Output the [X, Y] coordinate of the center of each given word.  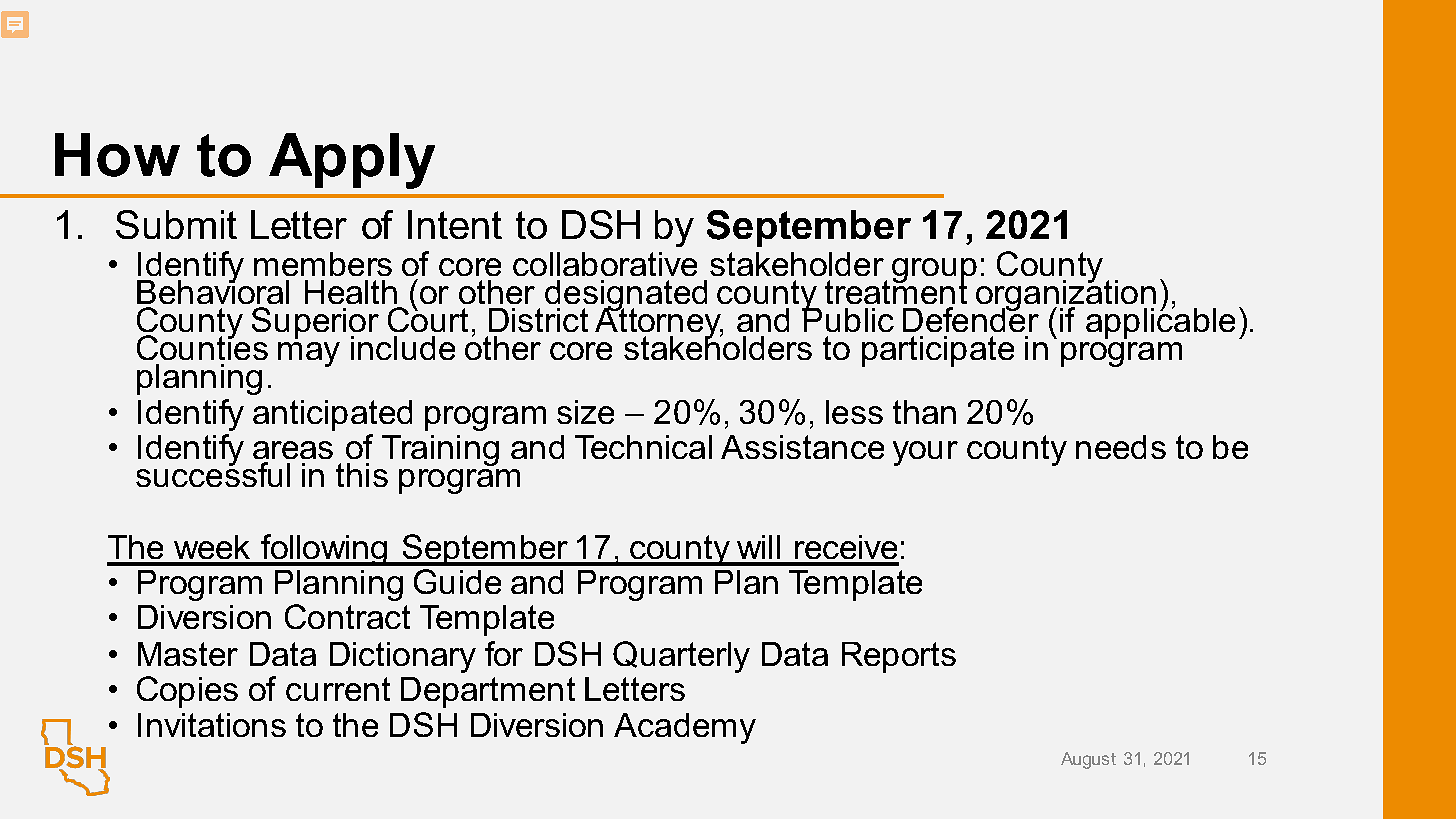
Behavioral [213, 291]
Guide [457, 581]
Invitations [212, 725]
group [934, 272]
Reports [899, 657]
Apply [352, 161]
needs [1121, 447]
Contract [347, 616]
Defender [971, 318]
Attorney [659, 324]
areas [293, 452]
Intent [455, 224]
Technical [643, 447]
